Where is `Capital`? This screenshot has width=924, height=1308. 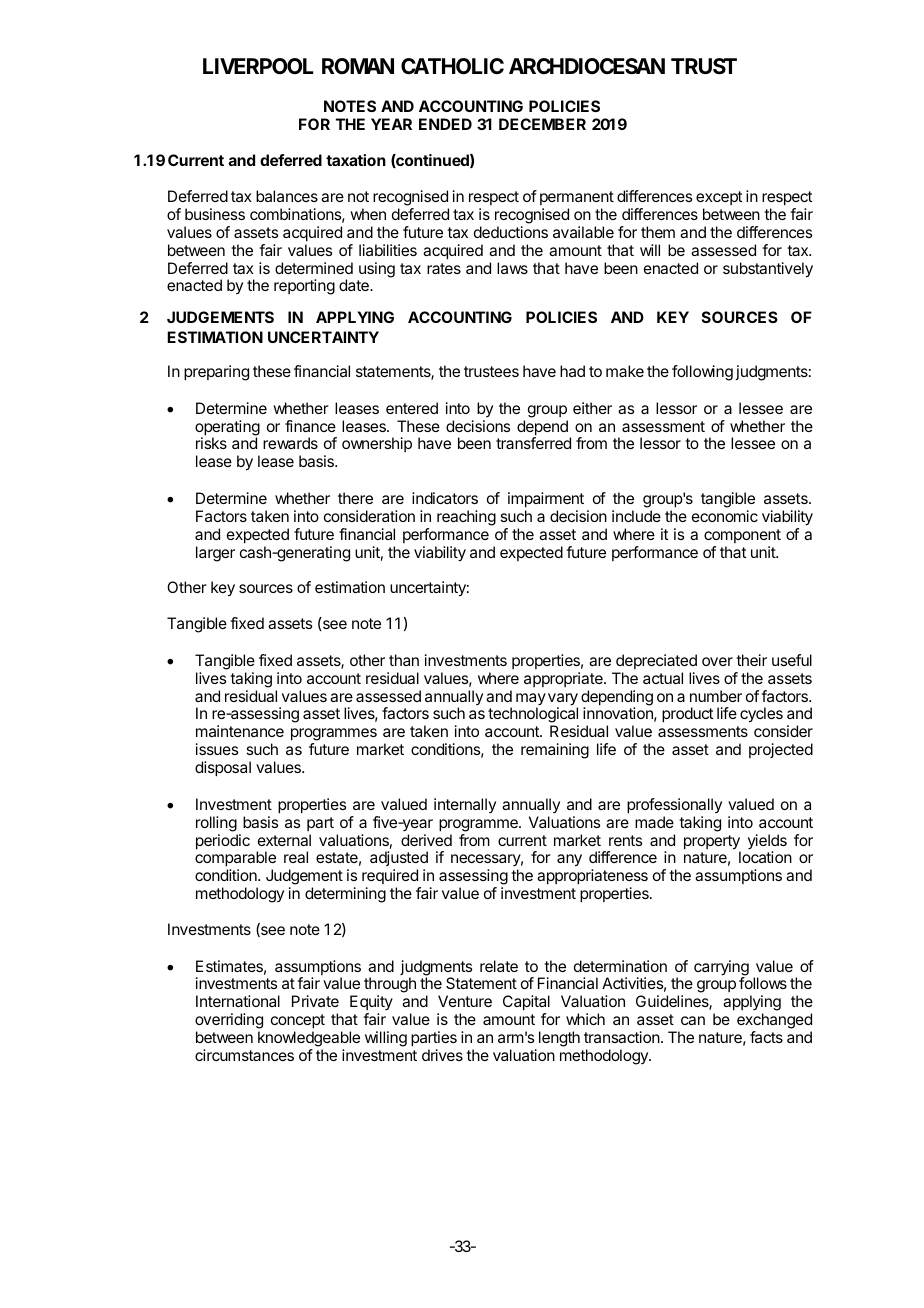
Capital is located at coordinates (526, 1004).
